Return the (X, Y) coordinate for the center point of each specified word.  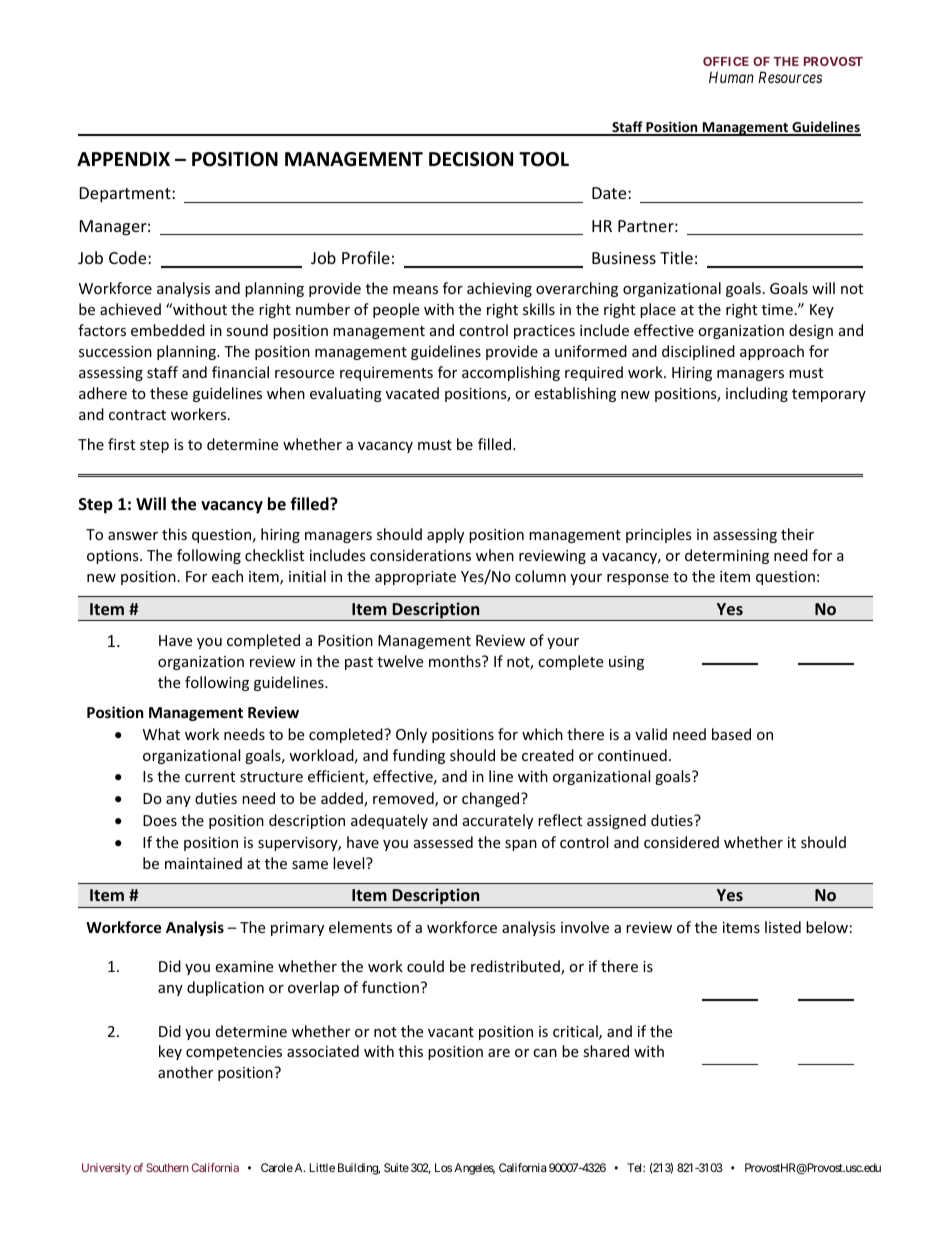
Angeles (474, 1169)
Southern (167, 1167)
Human (731, 77)
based (731, 734)
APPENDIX (123, 159)
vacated (412, 393)
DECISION (471, 159)
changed (492, 799)
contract (137, 415)
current (210, 777)
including (757, 394)
